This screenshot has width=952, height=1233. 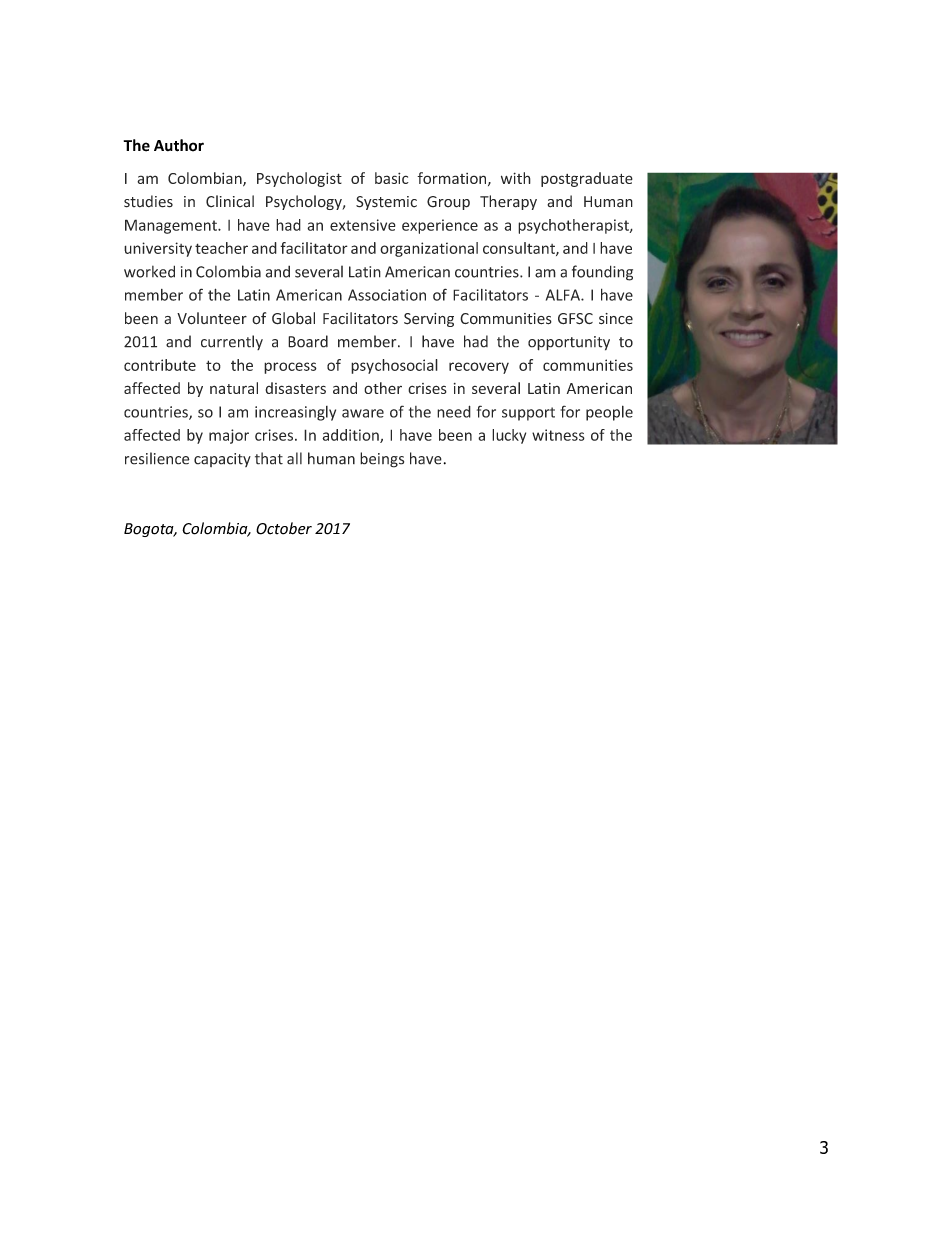 What do you see at coordinates (569, 343) in the screenshot?
I see `opportunity` at bounding box center [569, 343].
